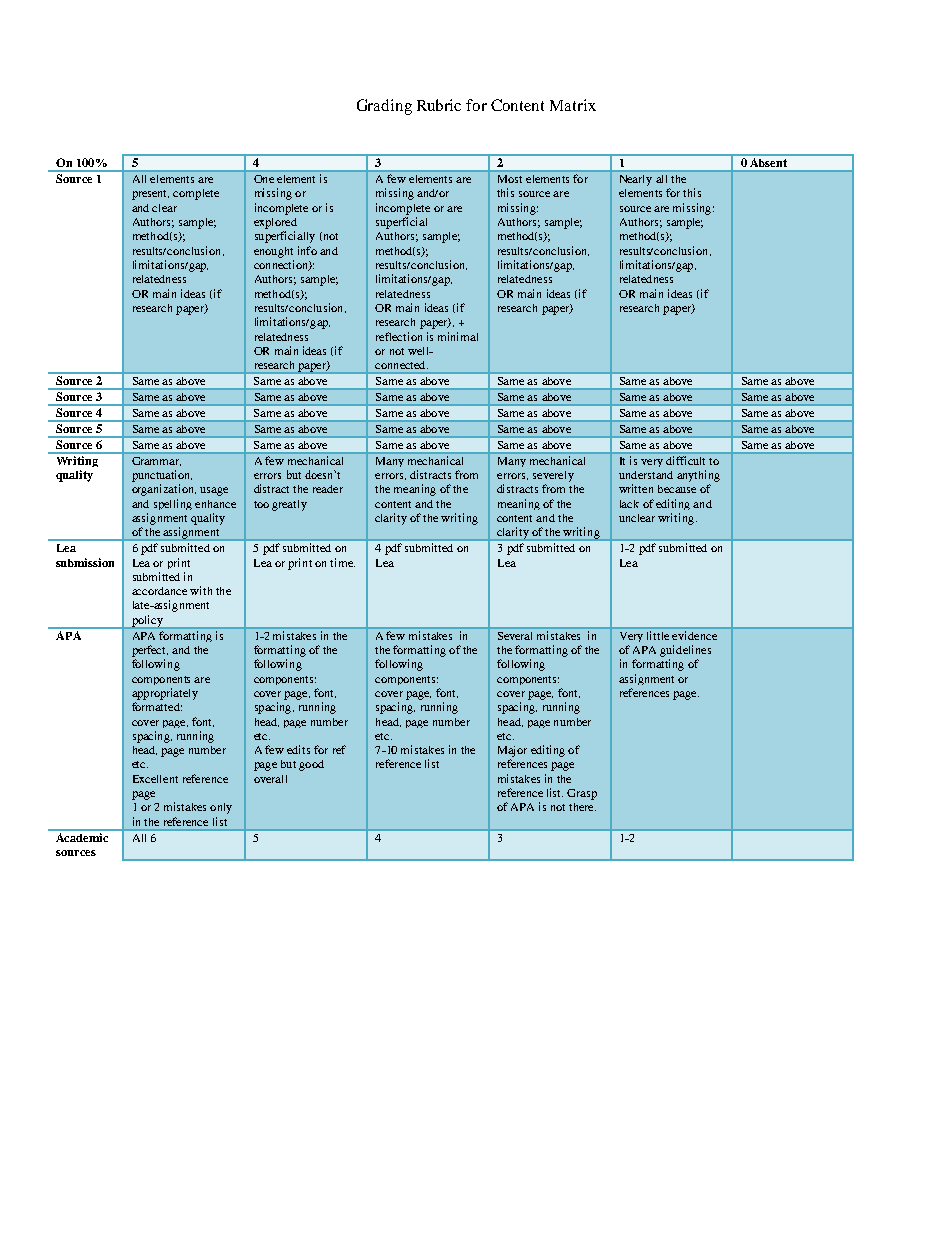 This screenshot has height=1233, width=952. What do you see at coordinates (384, 107) in the screenshot?
I see `Grading` at bounding box center [384, 107].
